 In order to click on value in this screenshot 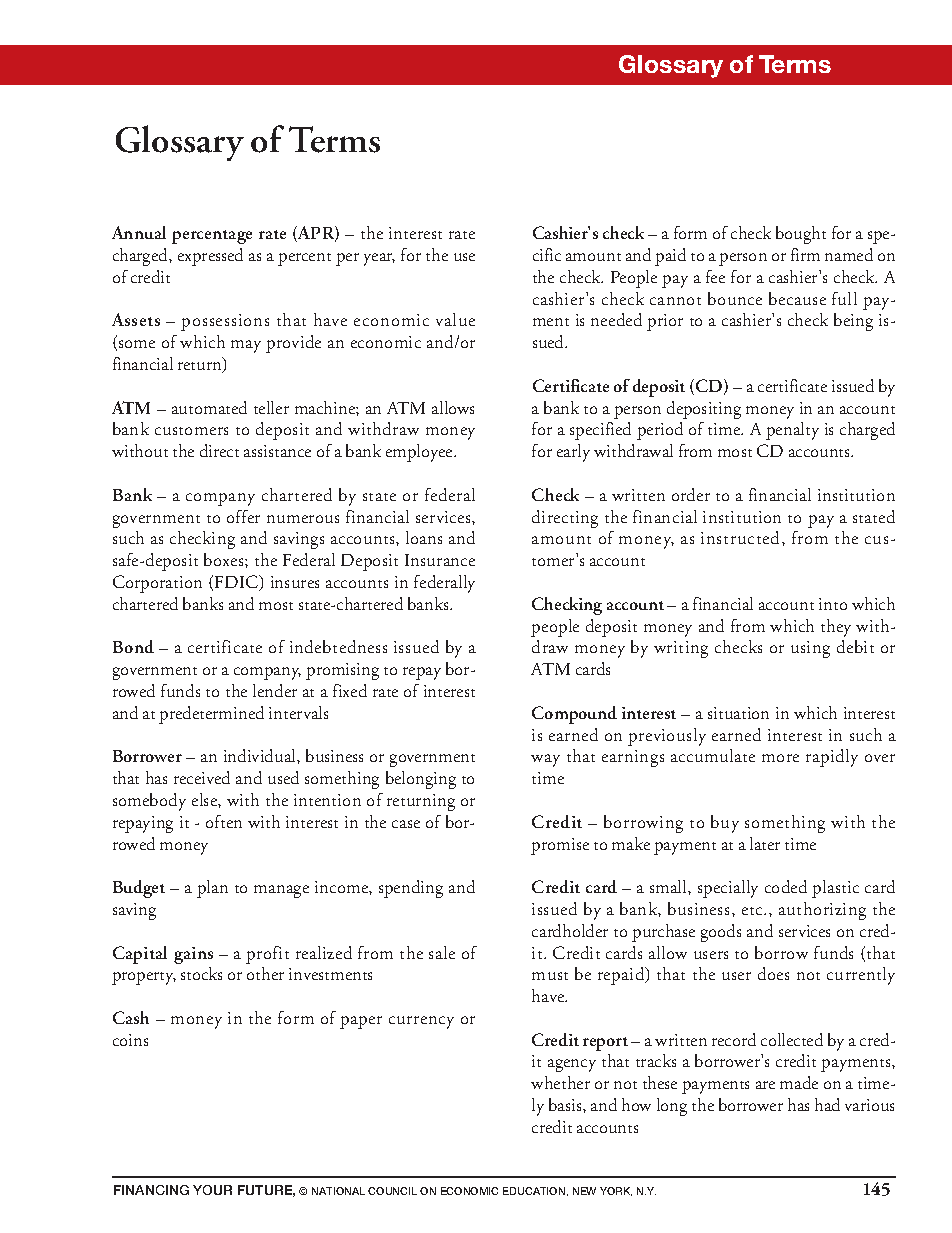, I will do `click(455, 319)`.
